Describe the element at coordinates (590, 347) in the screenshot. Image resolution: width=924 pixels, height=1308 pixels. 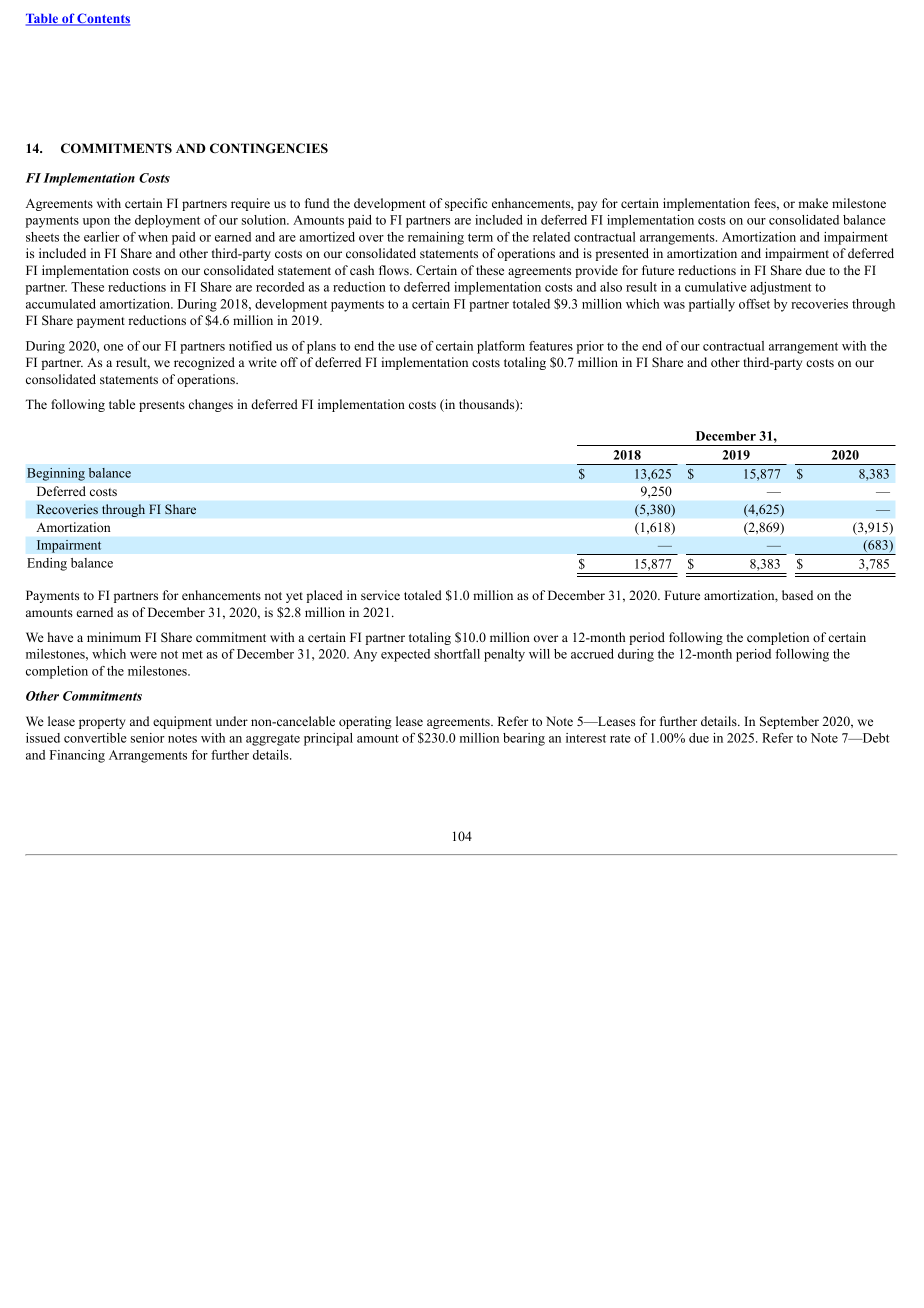
I see `prior` at that location.
